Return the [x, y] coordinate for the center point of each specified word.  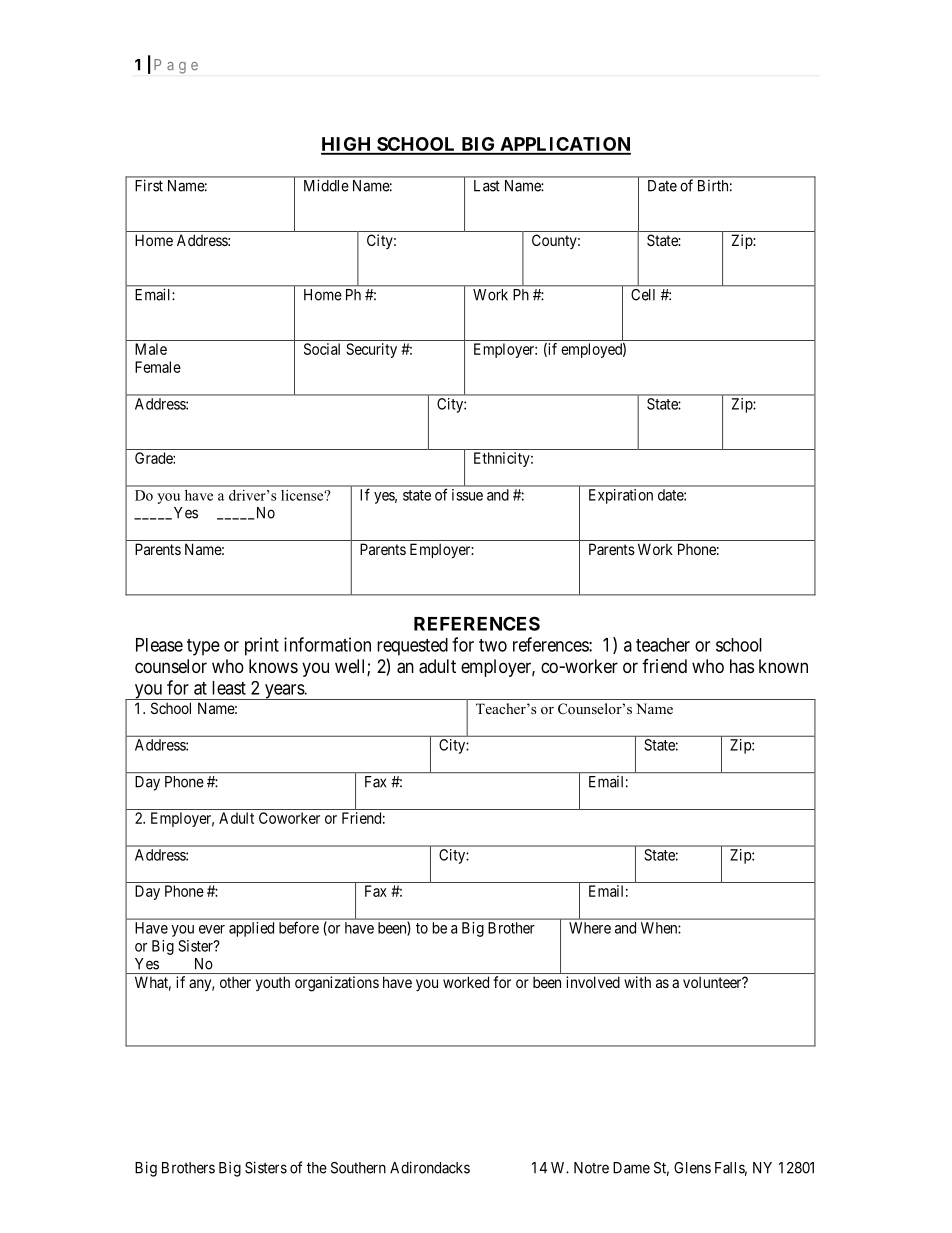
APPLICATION [564, 145]
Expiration [621, 496]
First [149, 186]
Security [371, 350]
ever [212, 929]
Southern [358, 1168]
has [742, 666]
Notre [591, 1168]
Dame [631, 1168]
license [303, 495]
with [637, 982]
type [203, 647]
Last [487, 186]
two [493, 645]
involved [593, 982]
